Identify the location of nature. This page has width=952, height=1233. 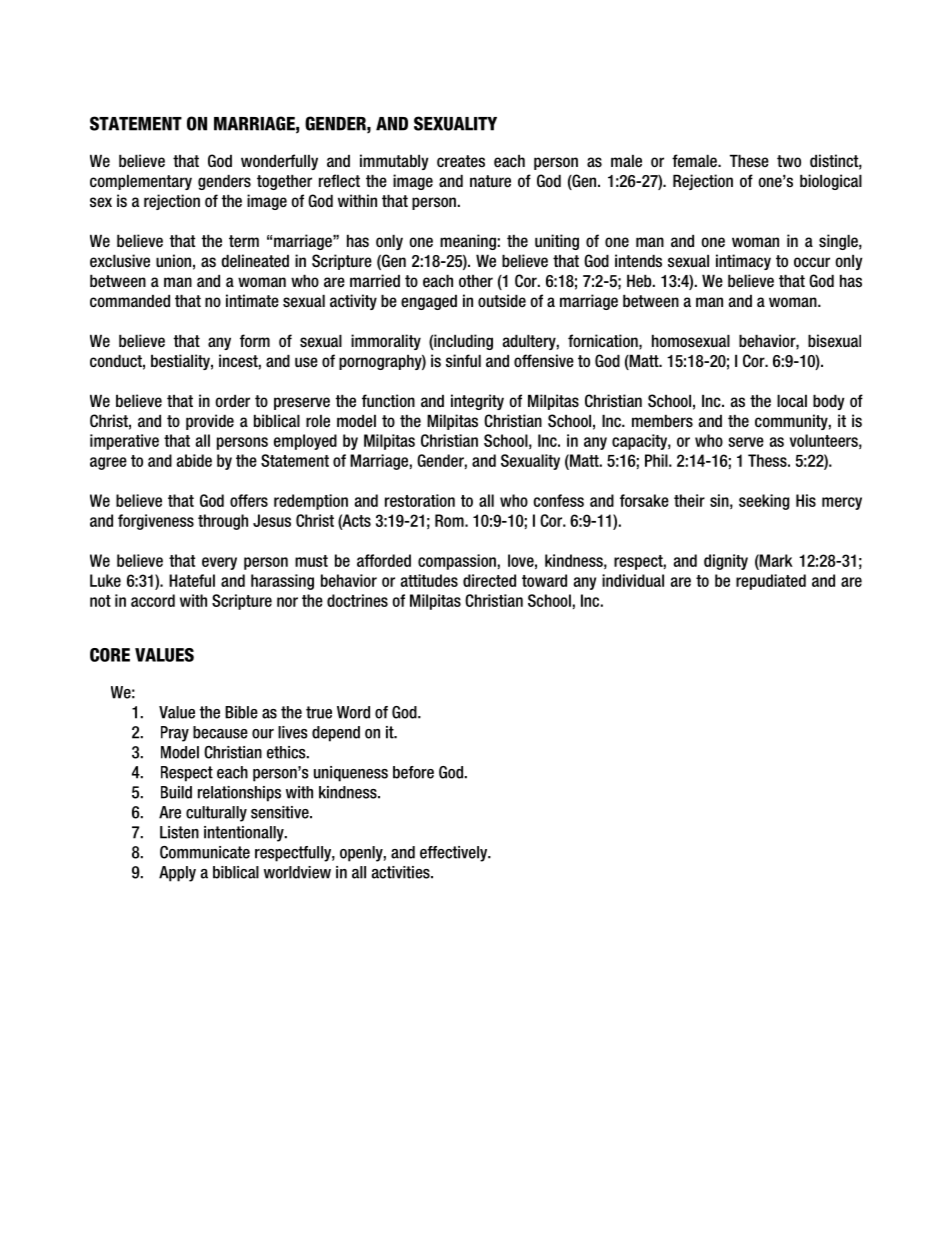
(490, 181).
